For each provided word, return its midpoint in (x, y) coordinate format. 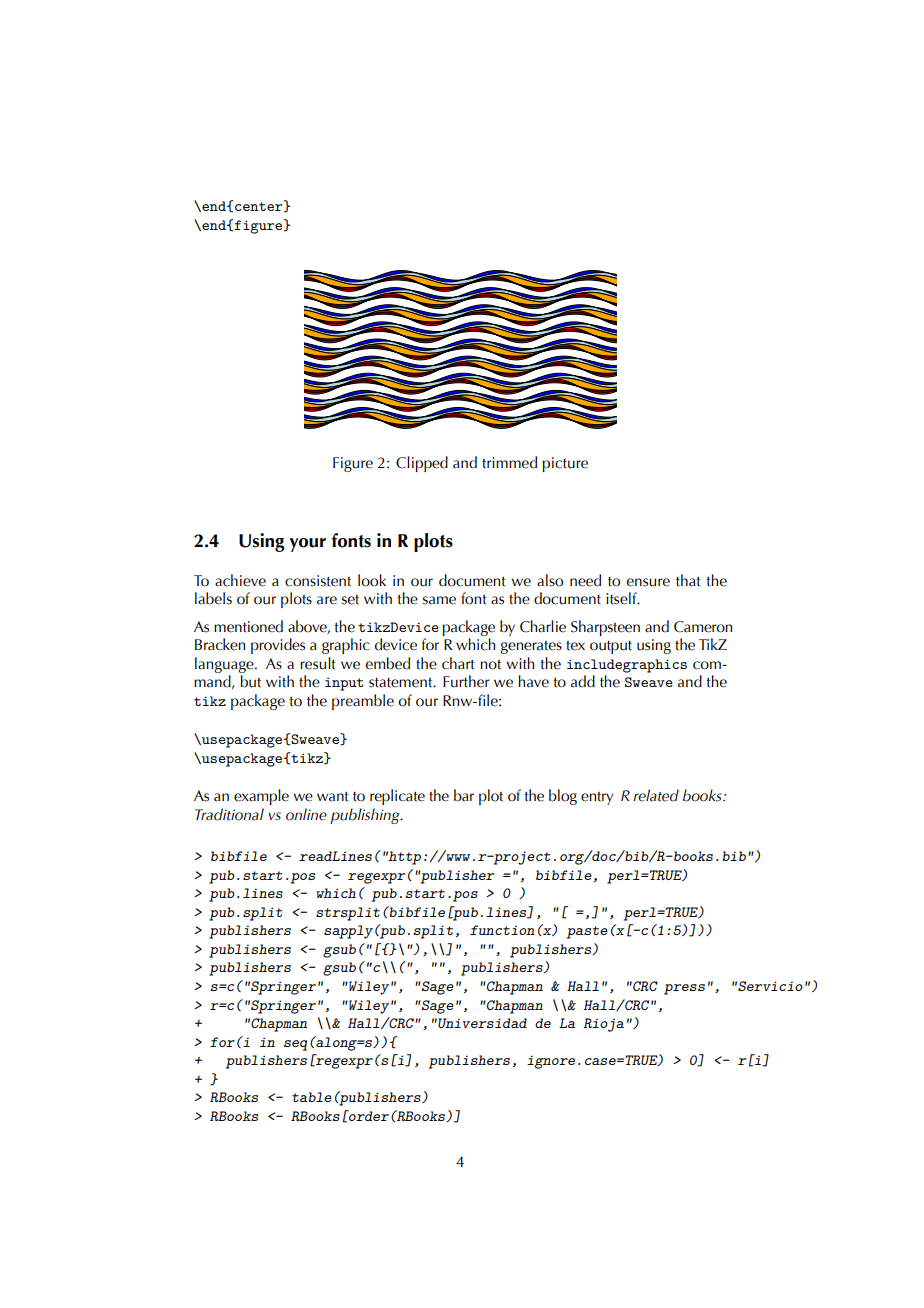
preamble (363, 702)
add (583, 681)
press (684, 989)
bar (464, 795)
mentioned (248, 626)
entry (597, 798)
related (656, 795)
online (306, 814)
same (439, 600)
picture (565, 464)
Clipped (422, 464)
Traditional (229, 814)
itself (622, 598)
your (307, 545)
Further (466, 681)
